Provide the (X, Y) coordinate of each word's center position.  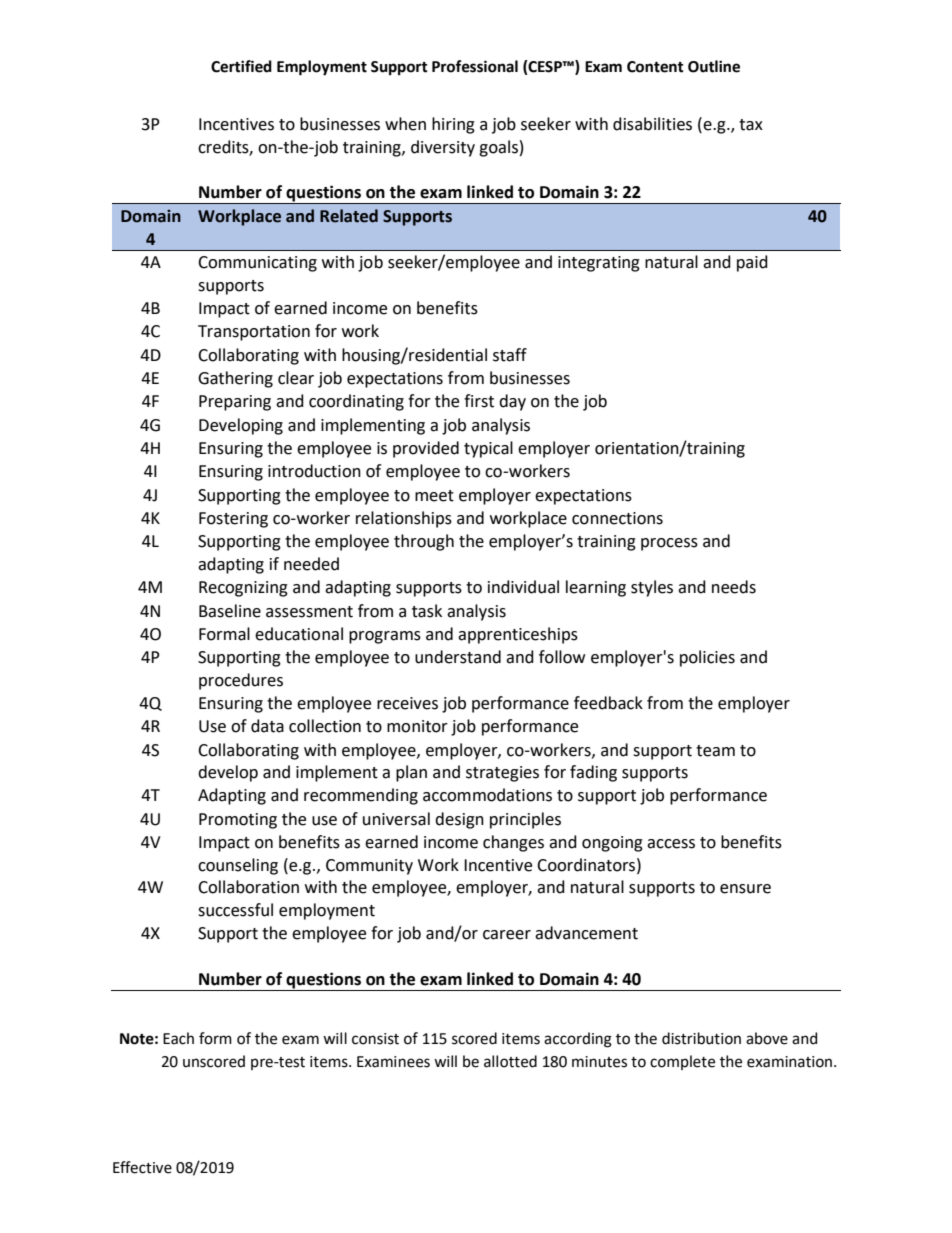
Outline (714, 66)
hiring (453, 125)
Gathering (235, 379)
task (427, 611)
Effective (142, 1167)
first (479, 401)
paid (752, 263)
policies (707, 658)
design (459, 820)
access (671, 844)
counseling (238, 866)
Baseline (230, 611)
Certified (241, 66)
